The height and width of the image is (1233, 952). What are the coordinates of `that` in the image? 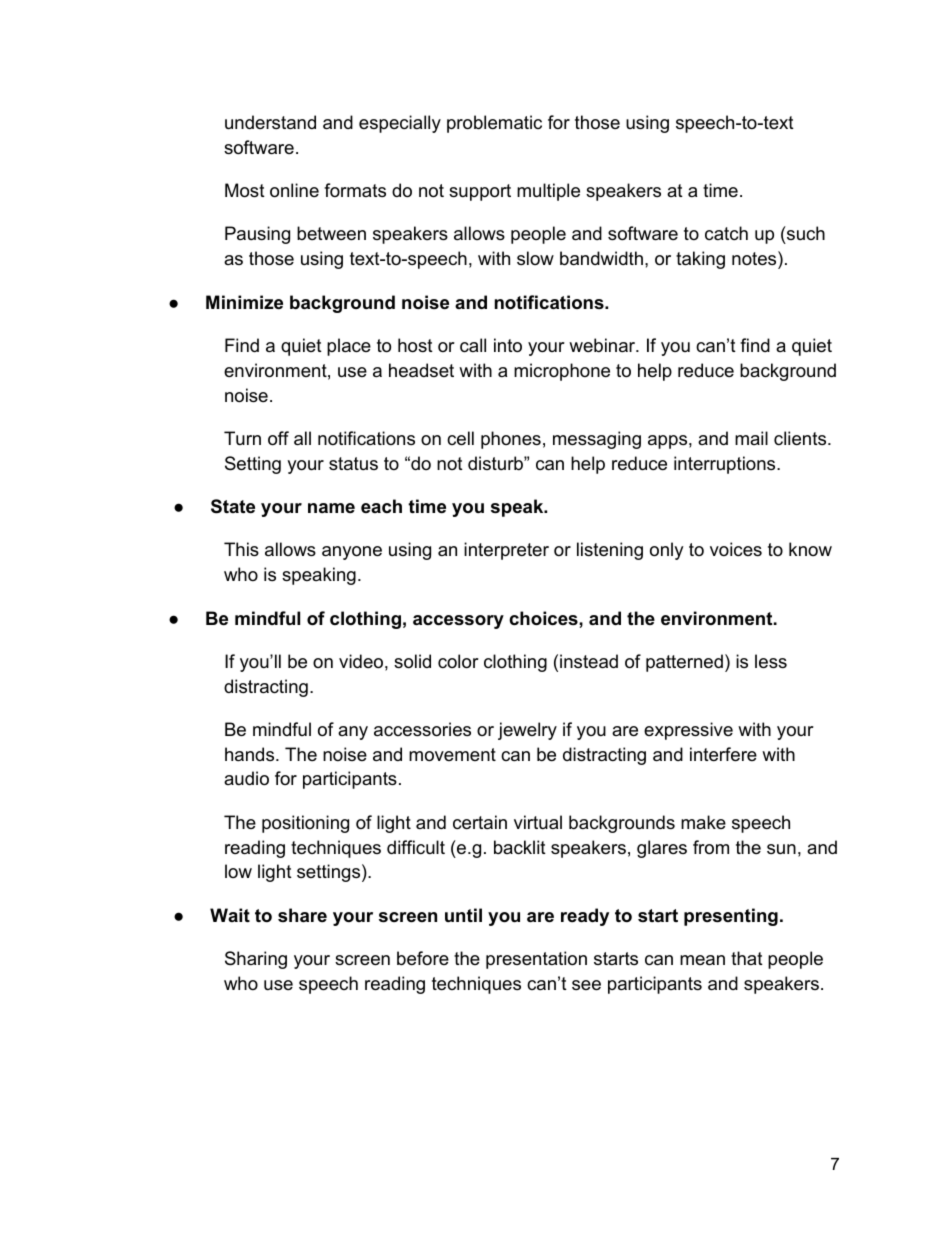 It's located at (747, 958).
